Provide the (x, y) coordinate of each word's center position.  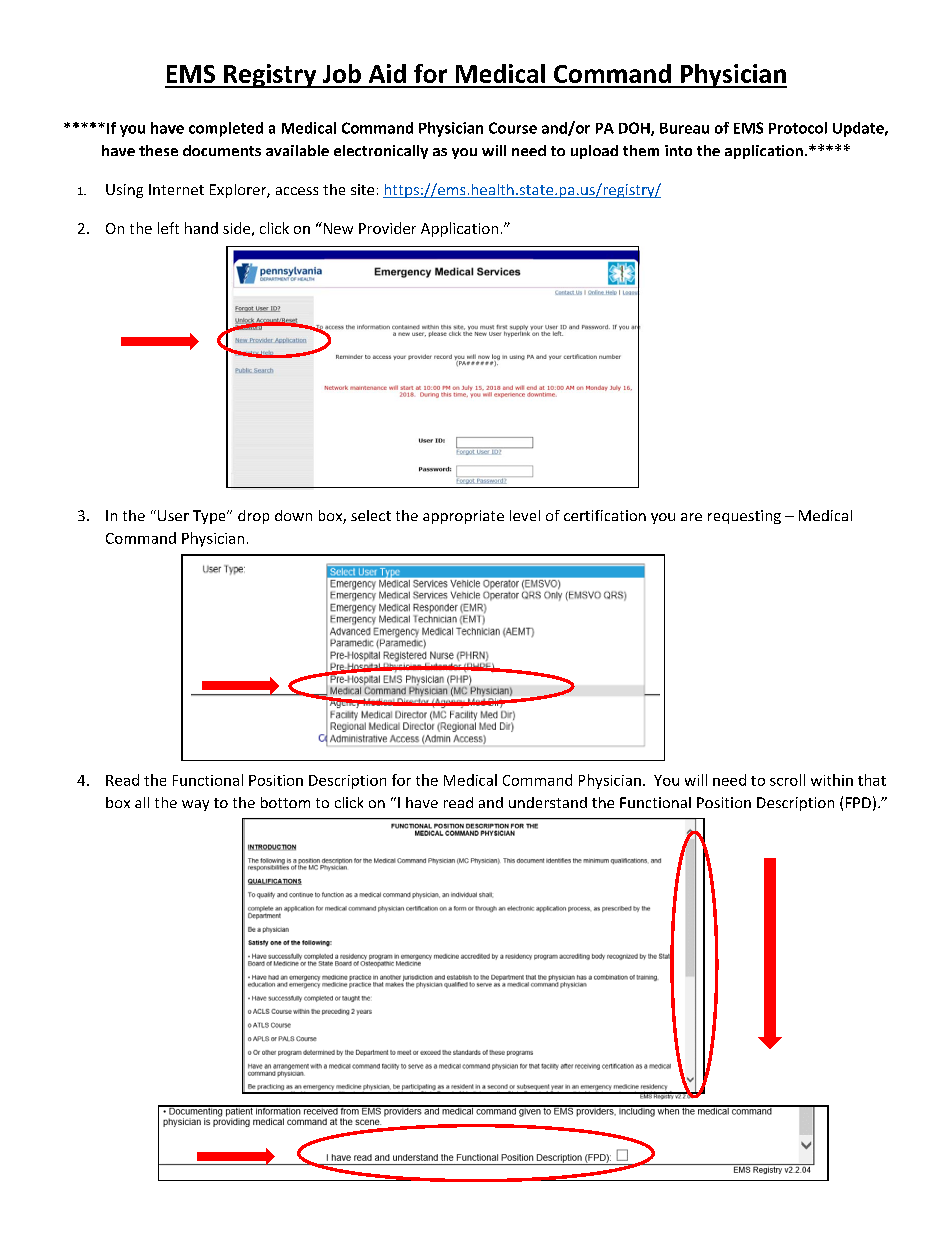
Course (513, 128)
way (195, 805)
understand (548, 802)
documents (222, 150)
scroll (787, 780)
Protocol (798, 128)
